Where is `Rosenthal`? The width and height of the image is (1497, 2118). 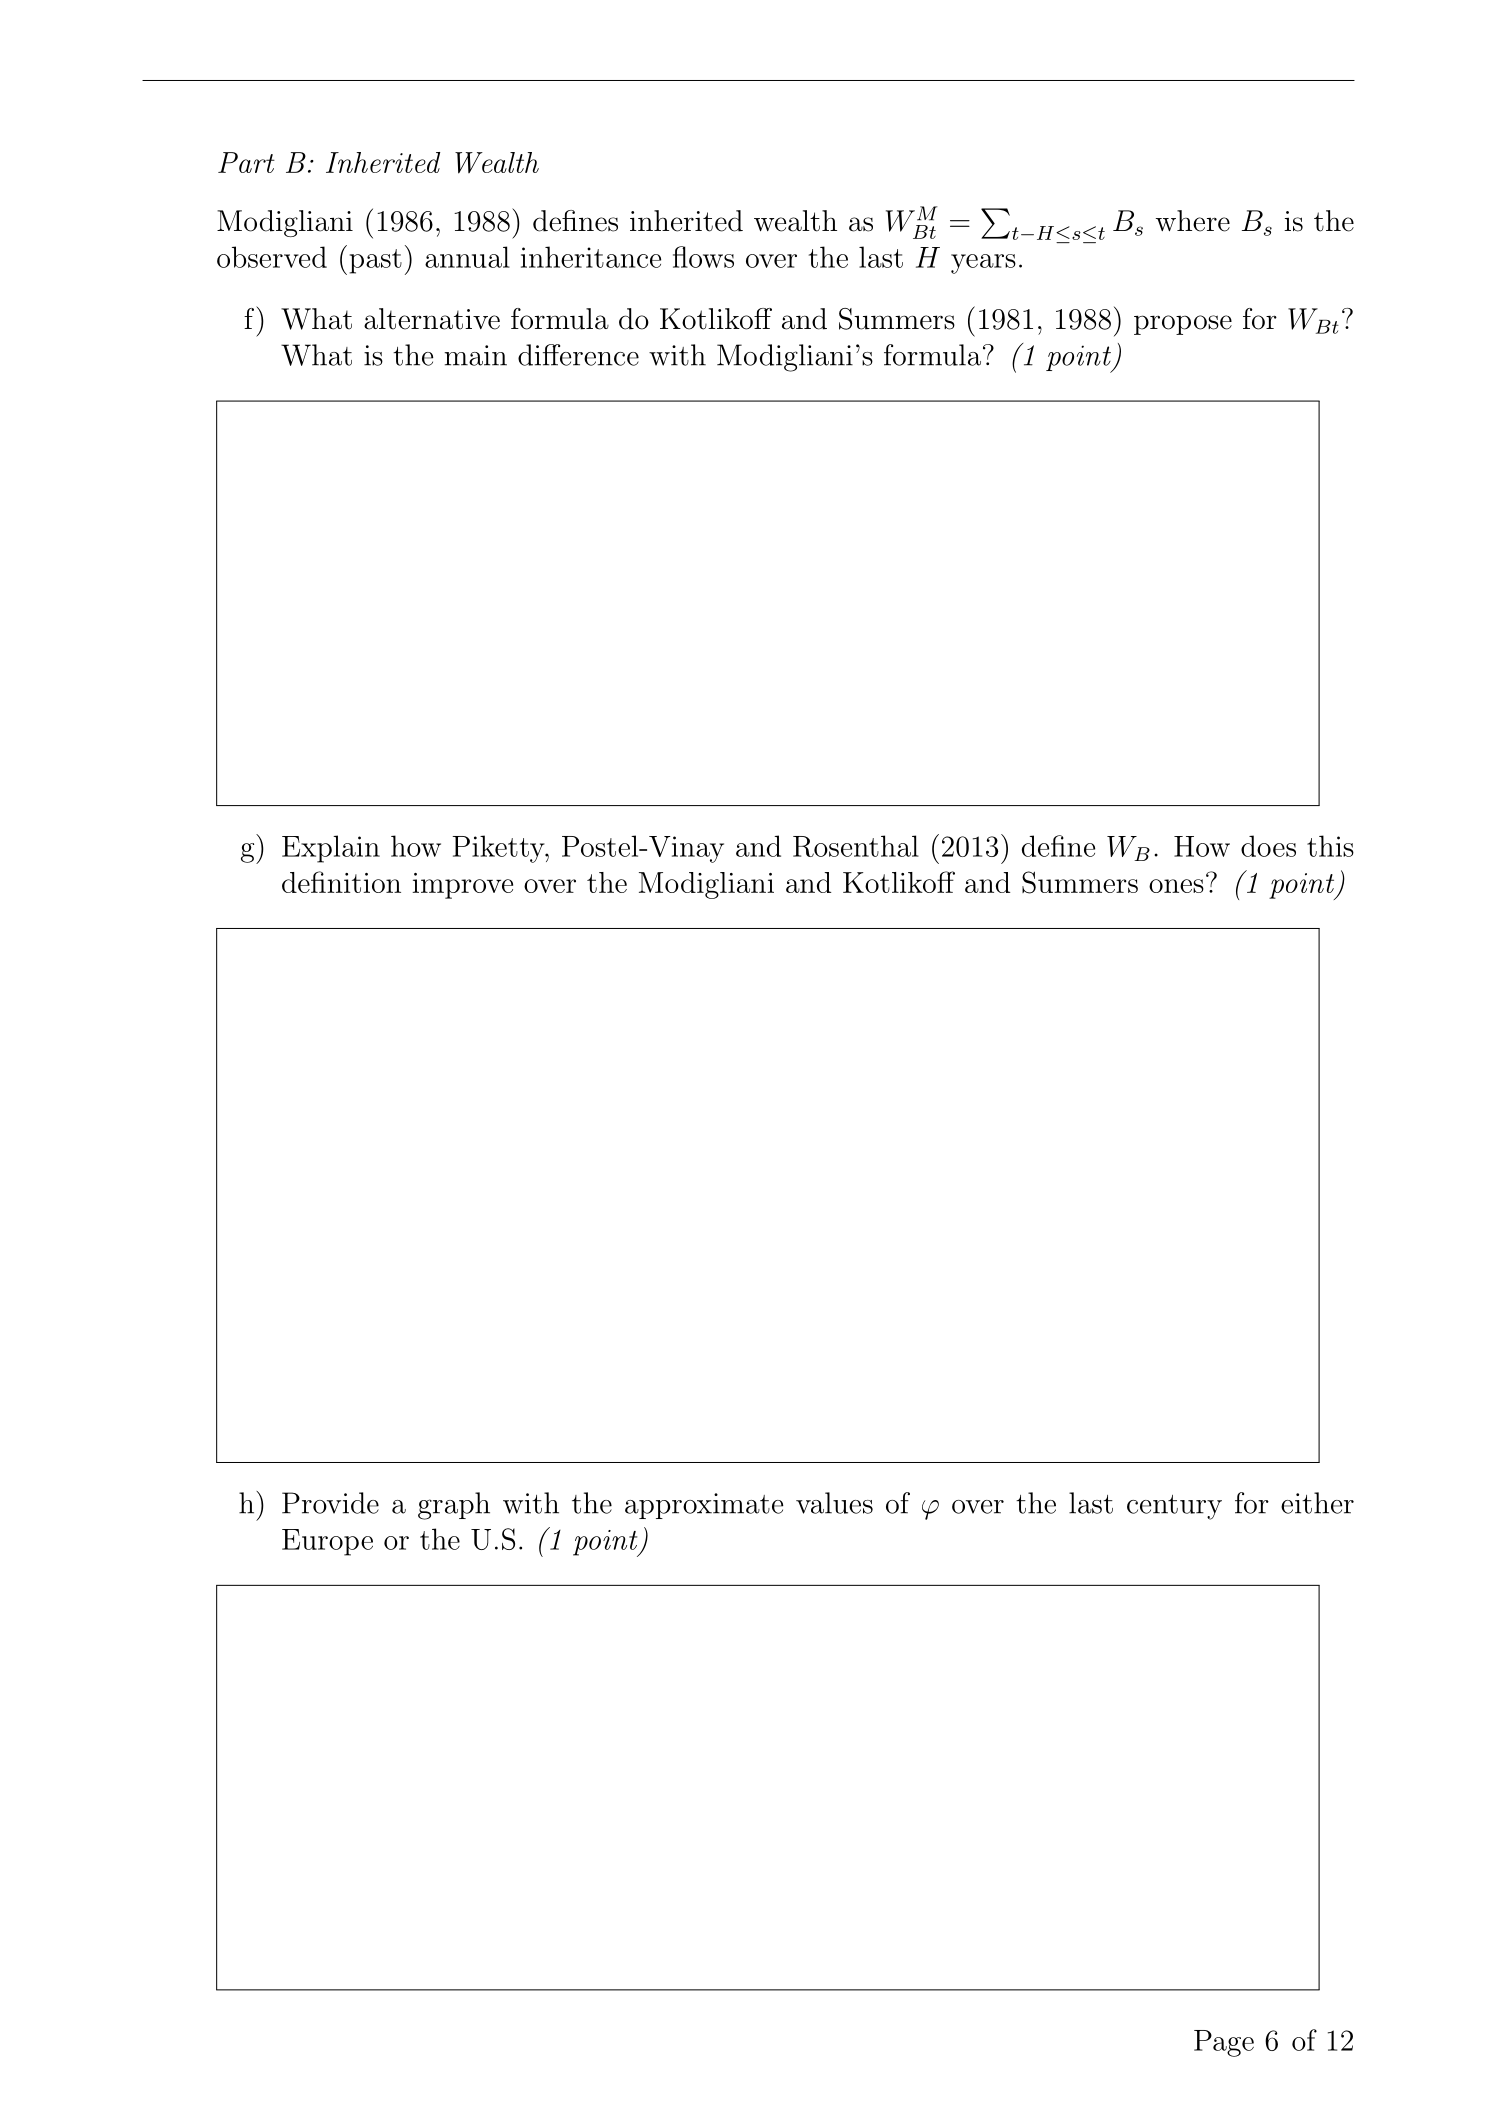 Rosenthal is located at coordinates (856, 846).
